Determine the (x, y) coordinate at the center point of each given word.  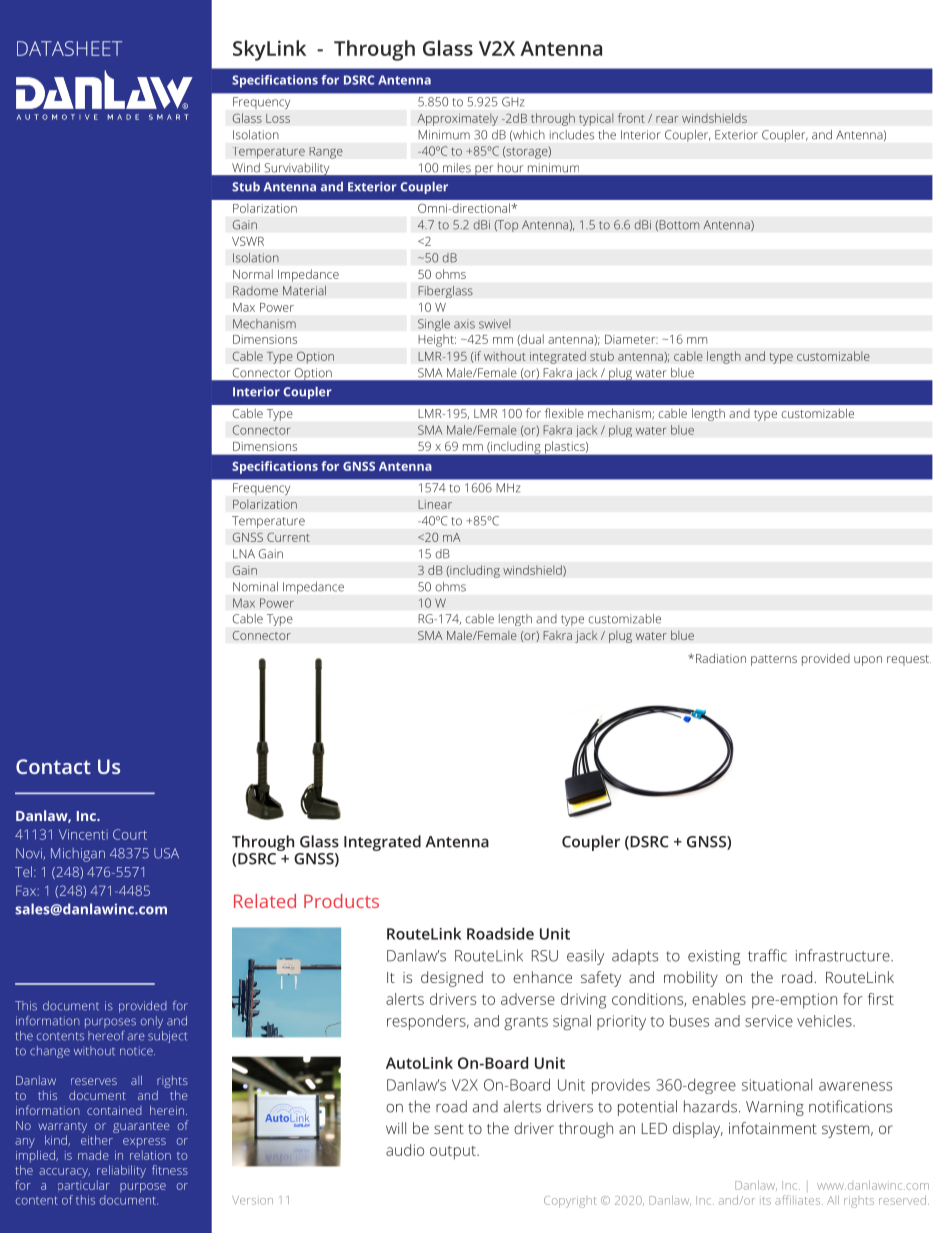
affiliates (799, 1200)
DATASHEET (69, 48)
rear (667, 119)
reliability (121, 1171)
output (454, 1152)
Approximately (457, 119)
